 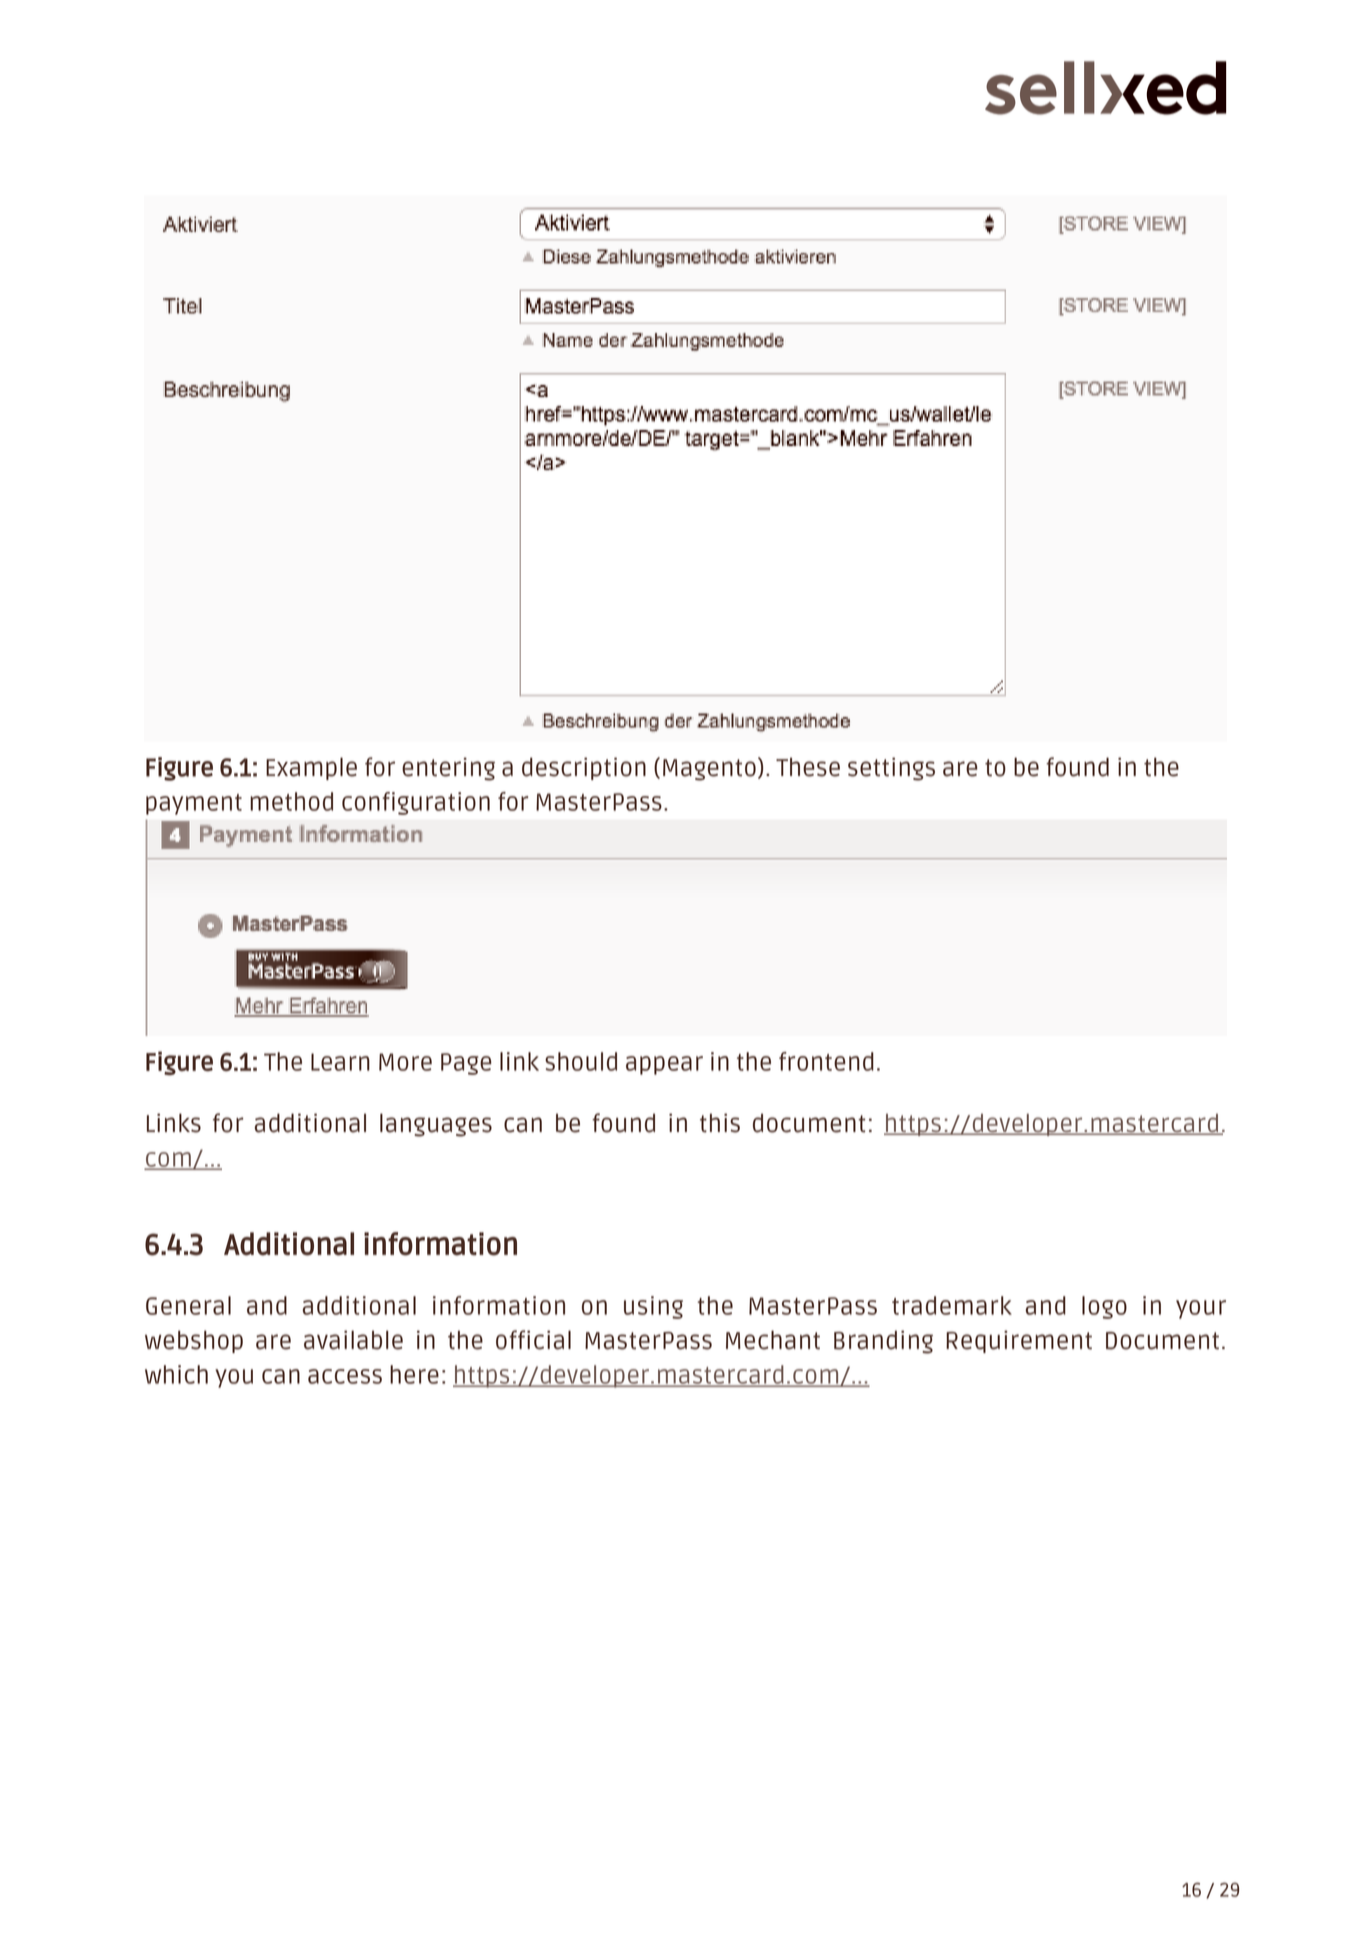 What do you see at coordinates (1019, 1341) in the image?
I see `Requirement` at bounding box center [1019, 1341].
